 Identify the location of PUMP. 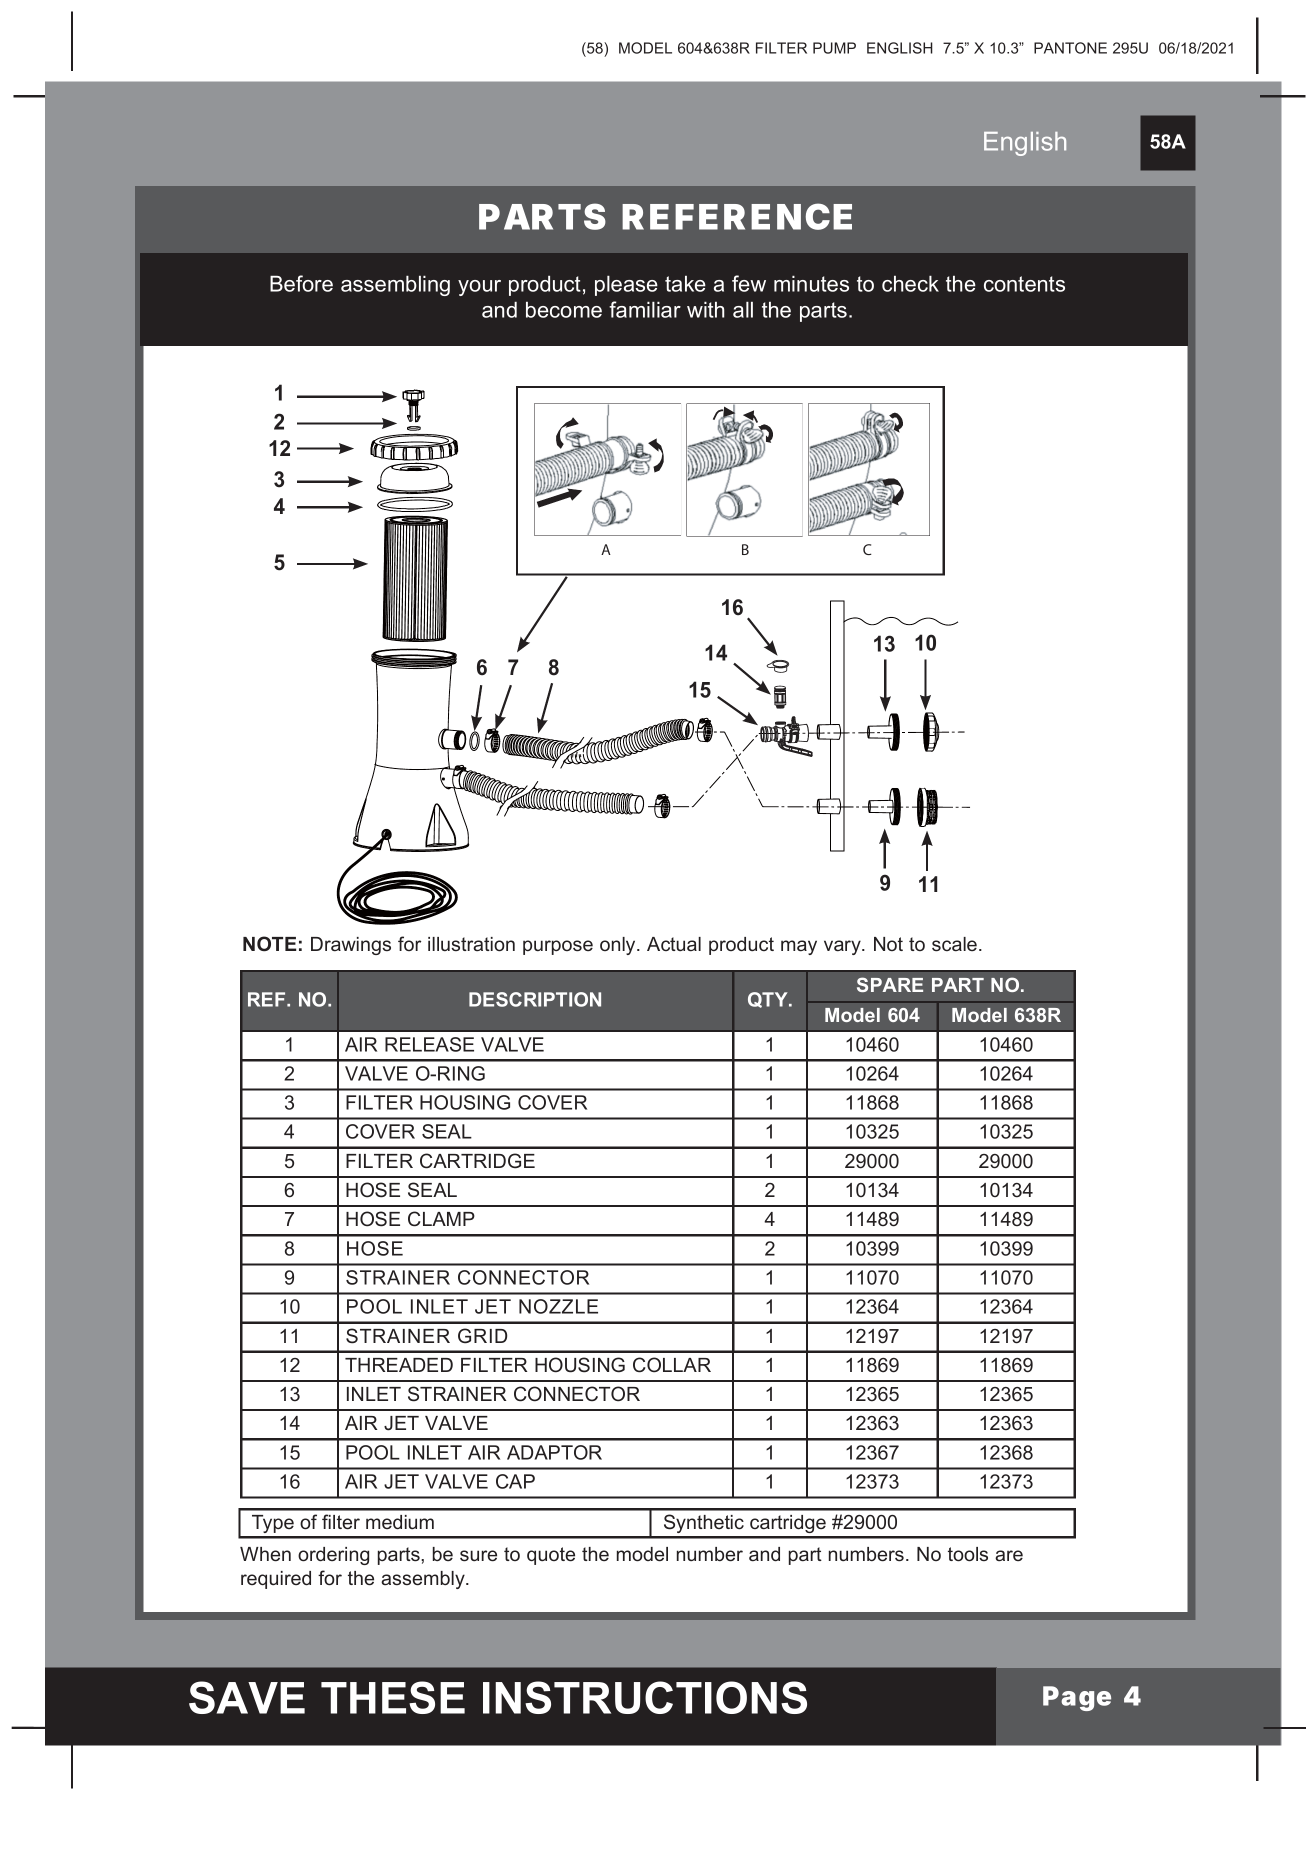
(834, 48).
